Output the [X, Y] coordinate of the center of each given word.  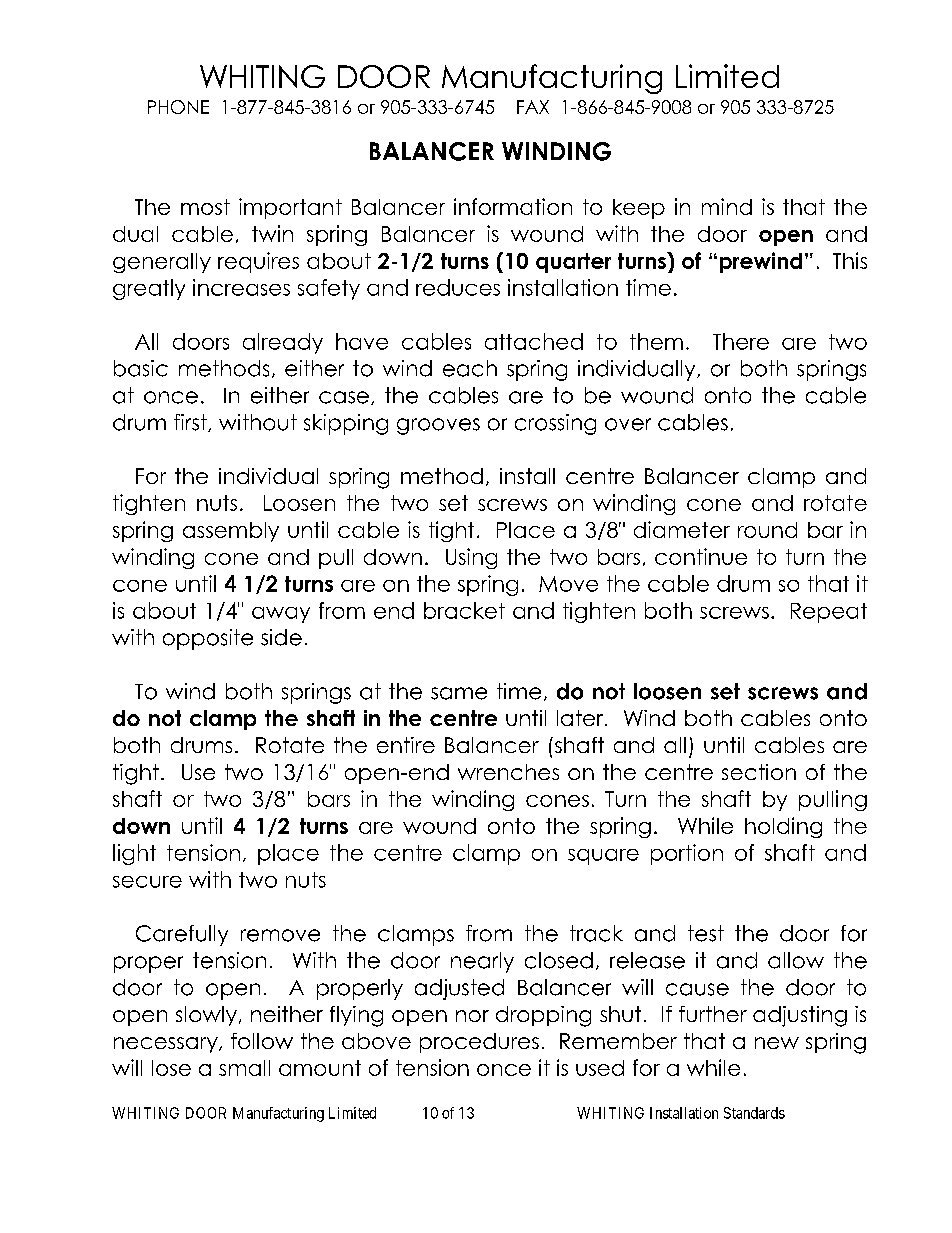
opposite [208, 639]
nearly [482, 962]
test [706, 933]
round [767, 530]
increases [241, 287]
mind [727, 206]
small [244, 1068]
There [741, 341]
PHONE [178, 107]
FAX [533, 107]
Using [471, 558]
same [459, 693]
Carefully [182, 935]
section [759, 772]
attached [534, 341]
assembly [231, 532]
